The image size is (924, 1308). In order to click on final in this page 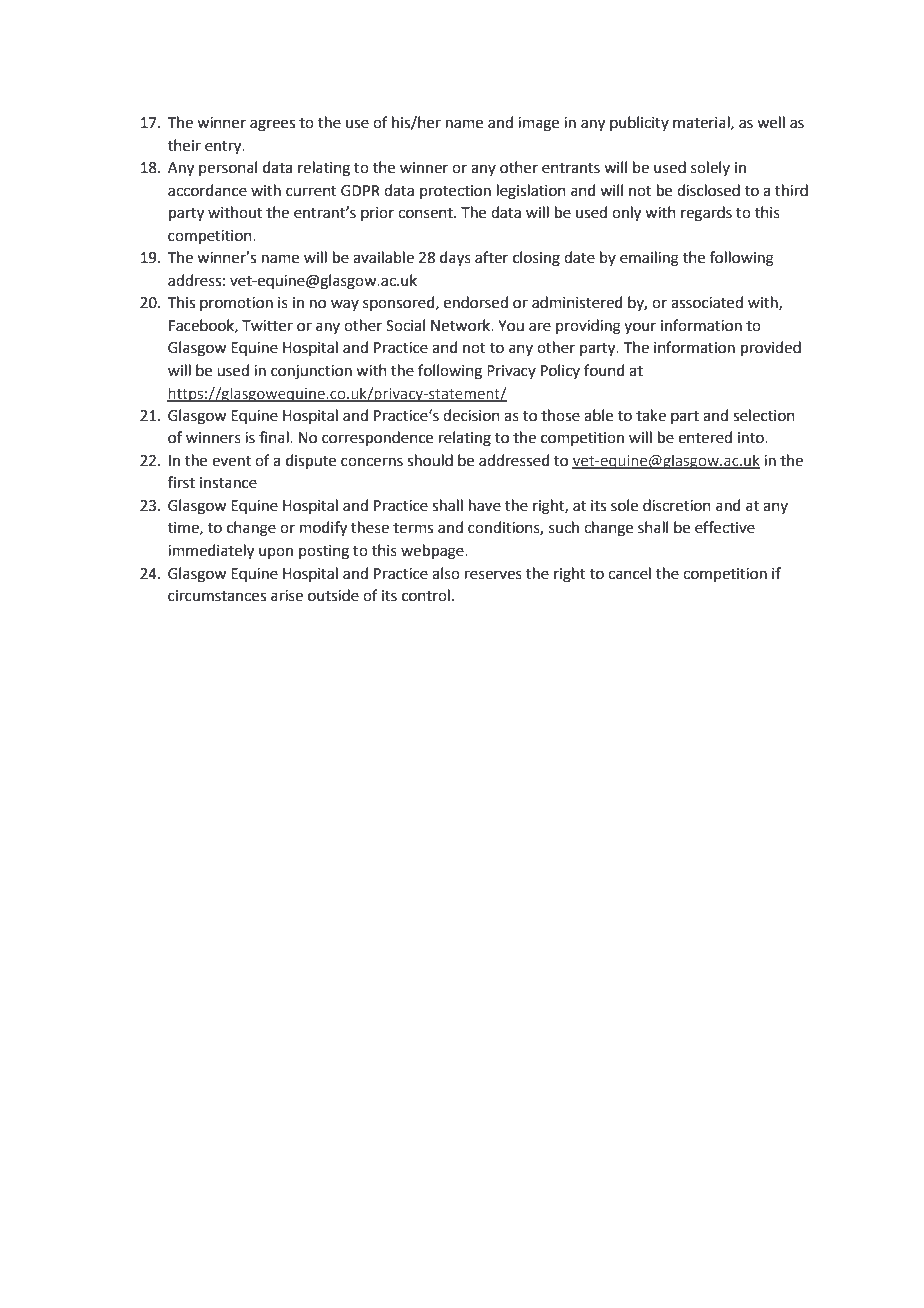, I will do `click(275, 437)`.
